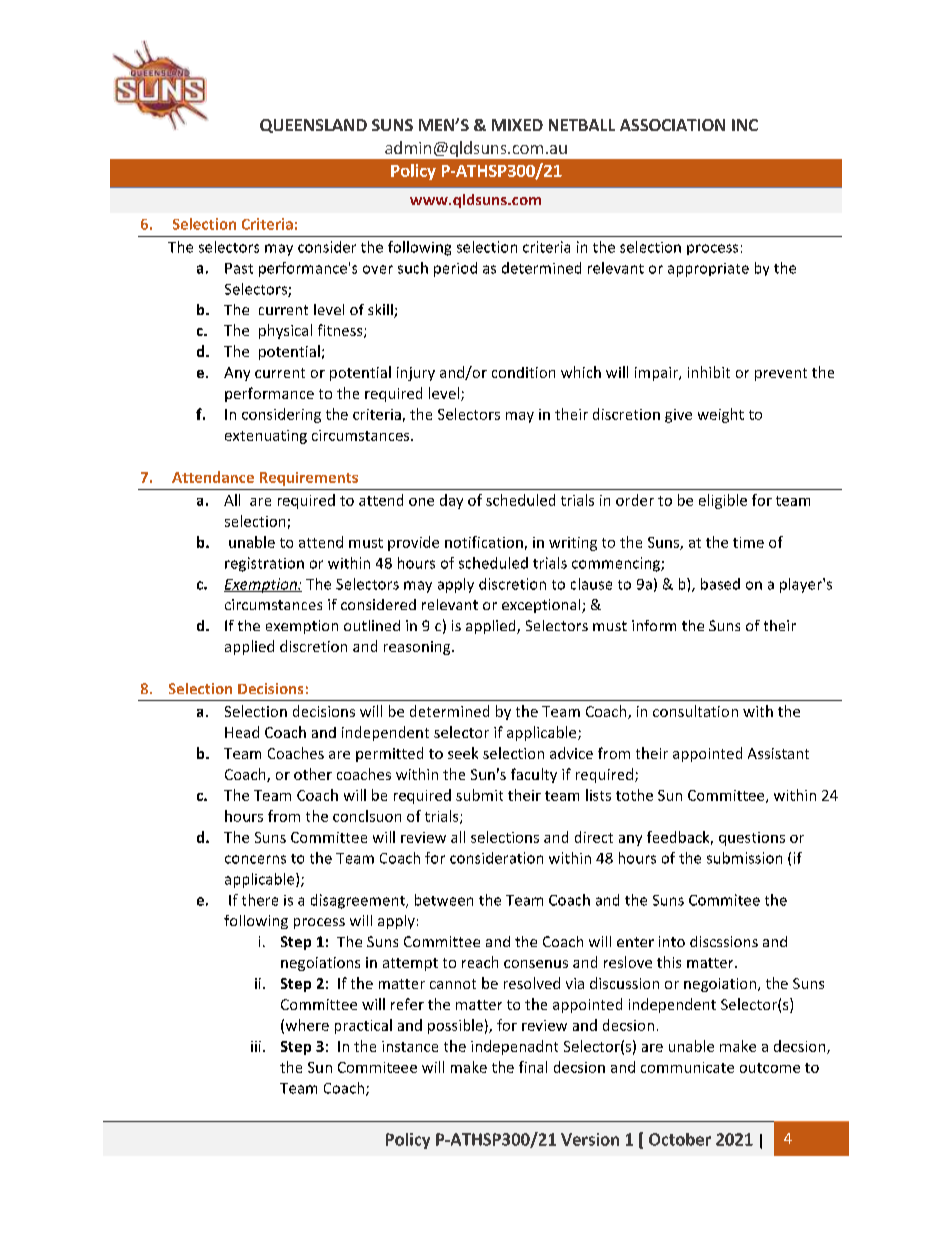 The width and height of the screenshot is (952, 1233). What do you see at coordinates (256, 1046) in the screenshot?
I see `iii` at bounding box center [256, 1046].
